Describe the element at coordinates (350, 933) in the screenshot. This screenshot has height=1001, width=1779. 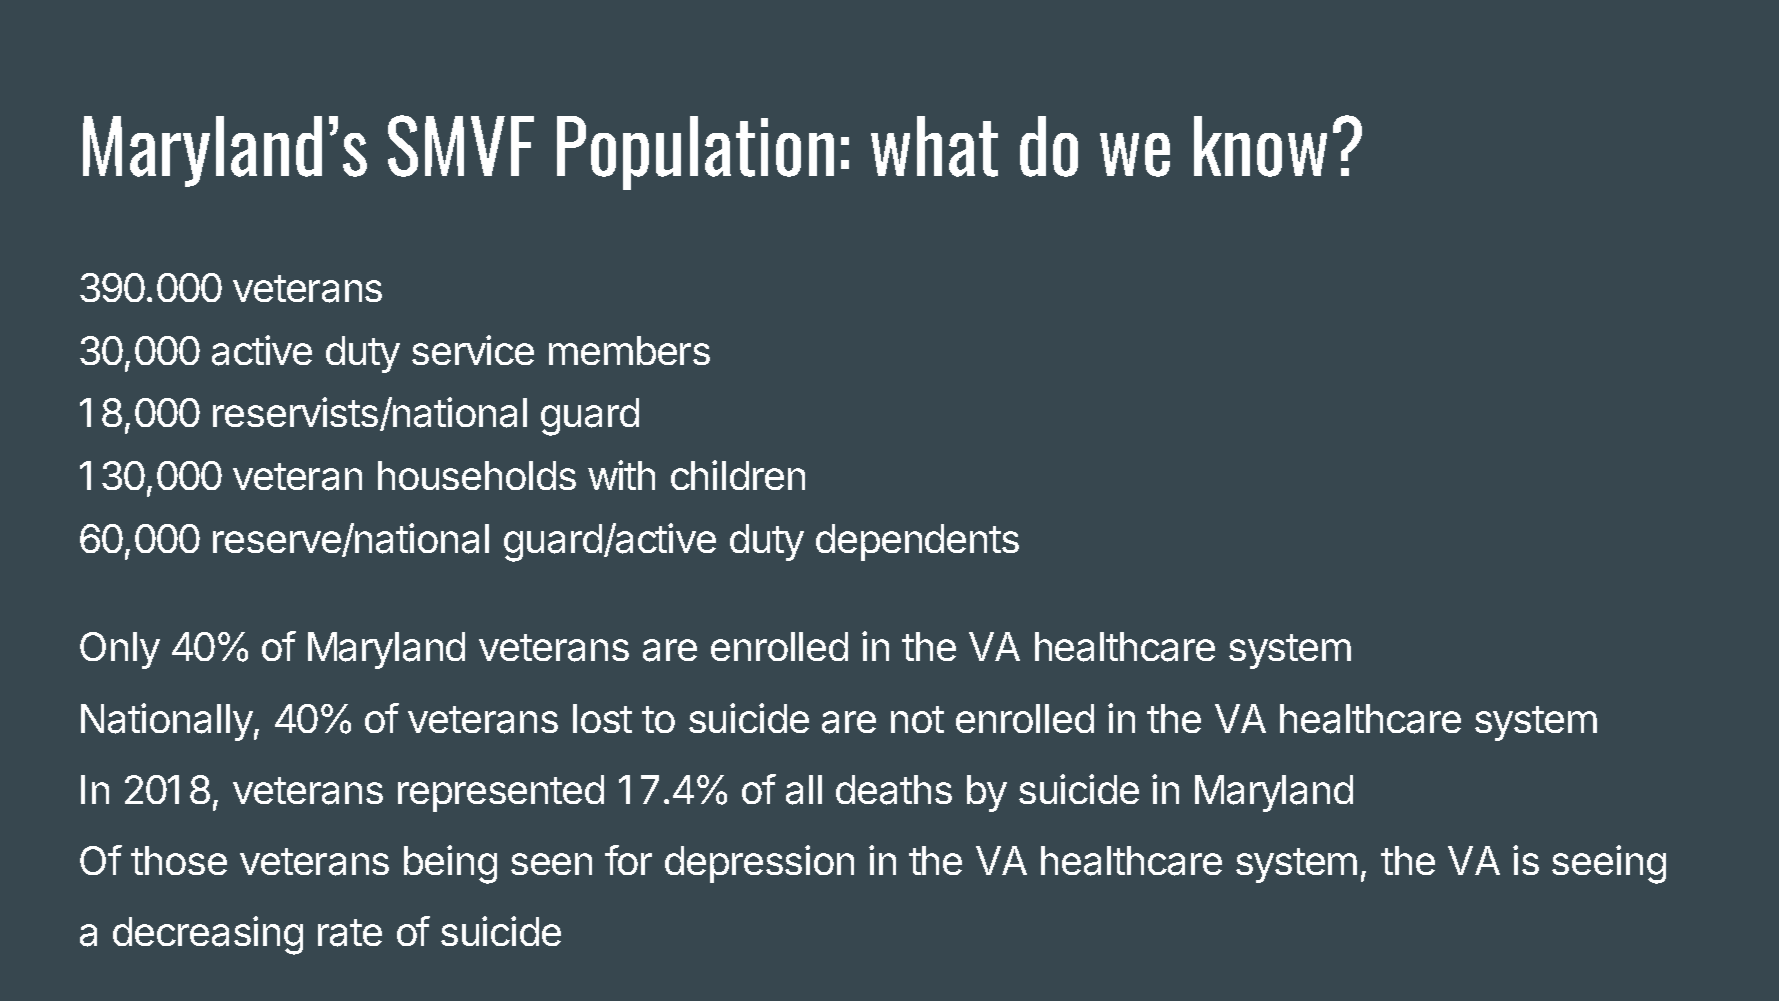
I see `rate` at that location.
